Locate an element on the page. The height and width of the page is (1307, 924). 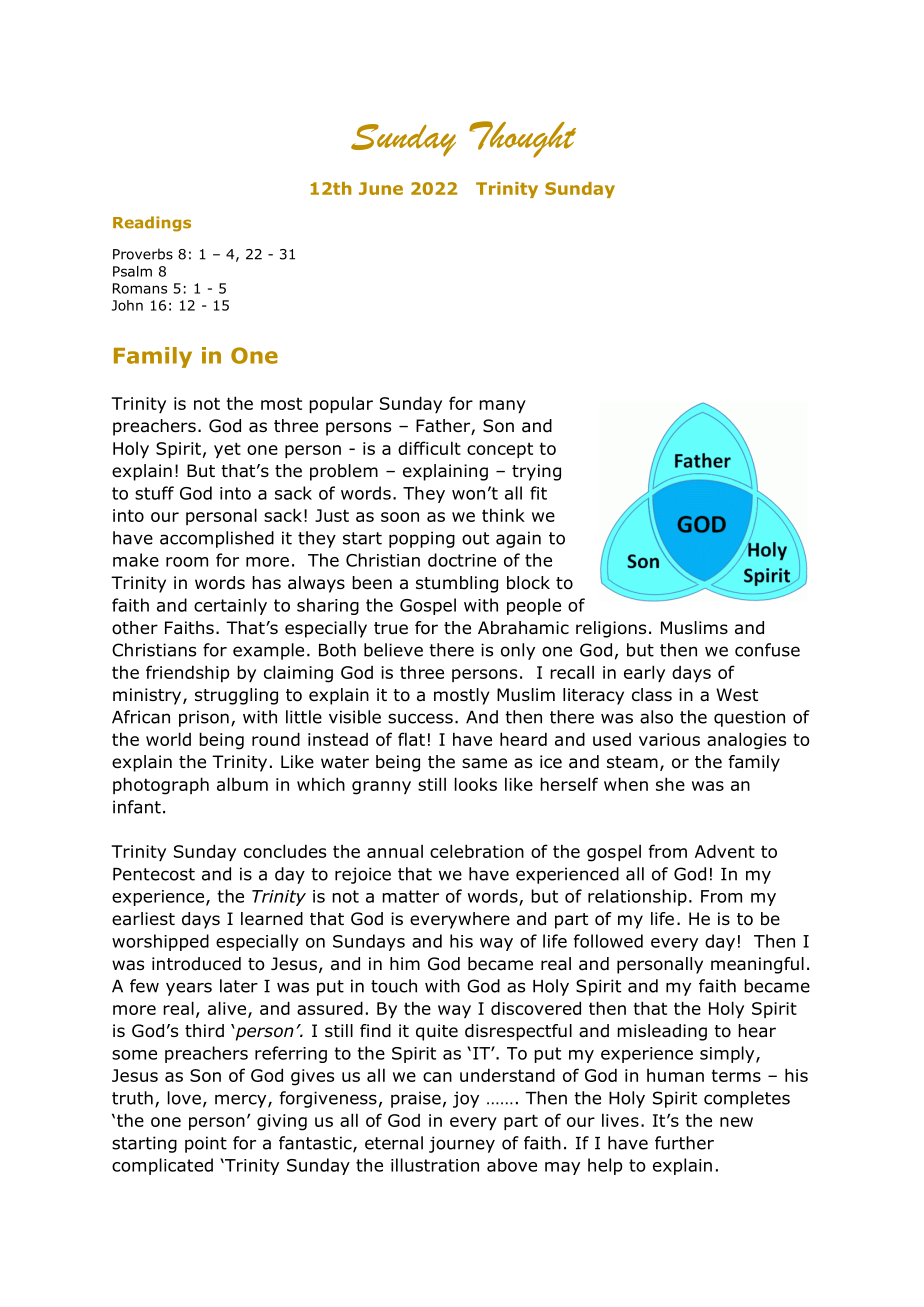
trying is located at coordinates (536, 472).
